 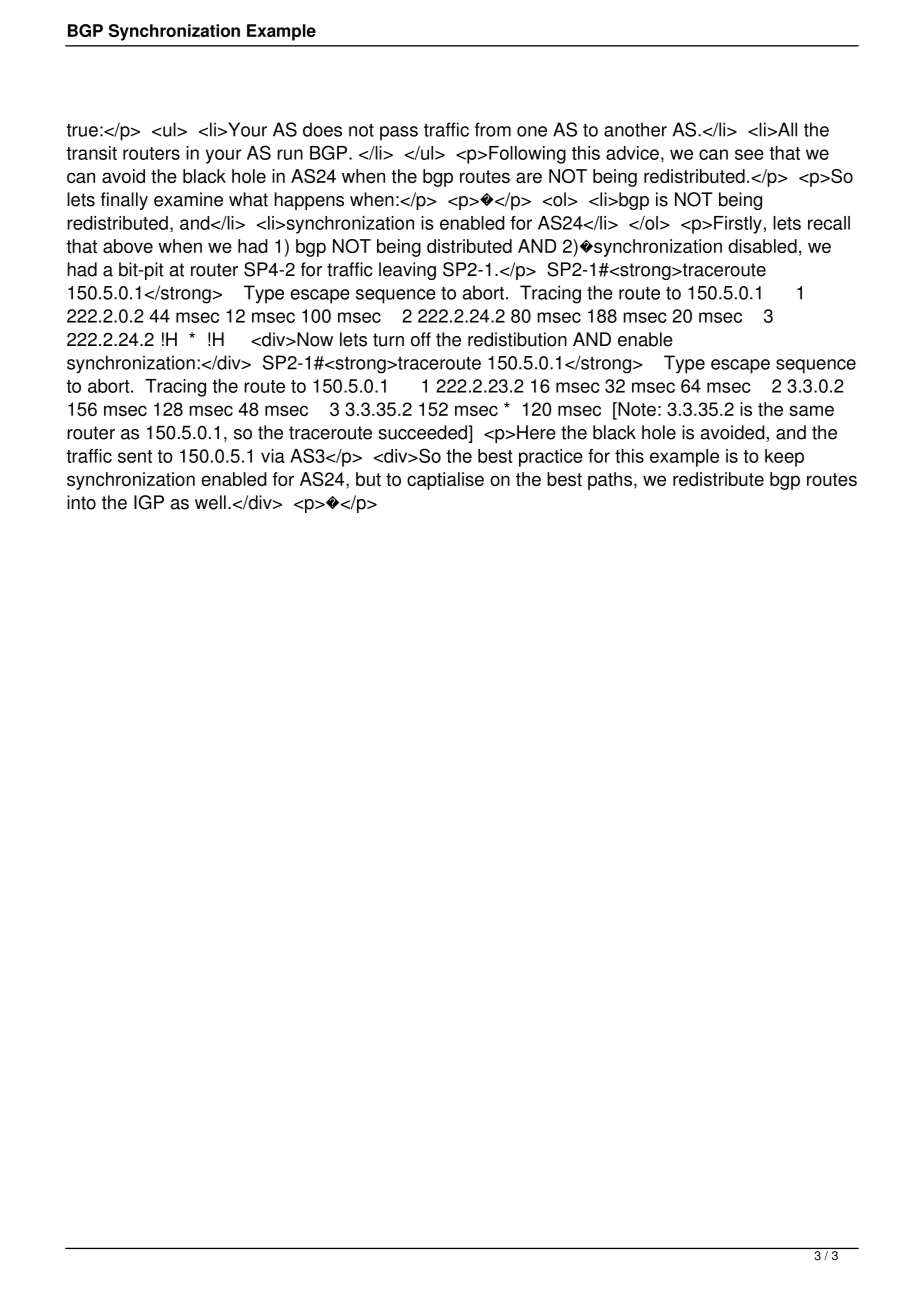 What do you see at coordinates (493, 129) in the page?
I see `from` at bounding box center [493, 129].
